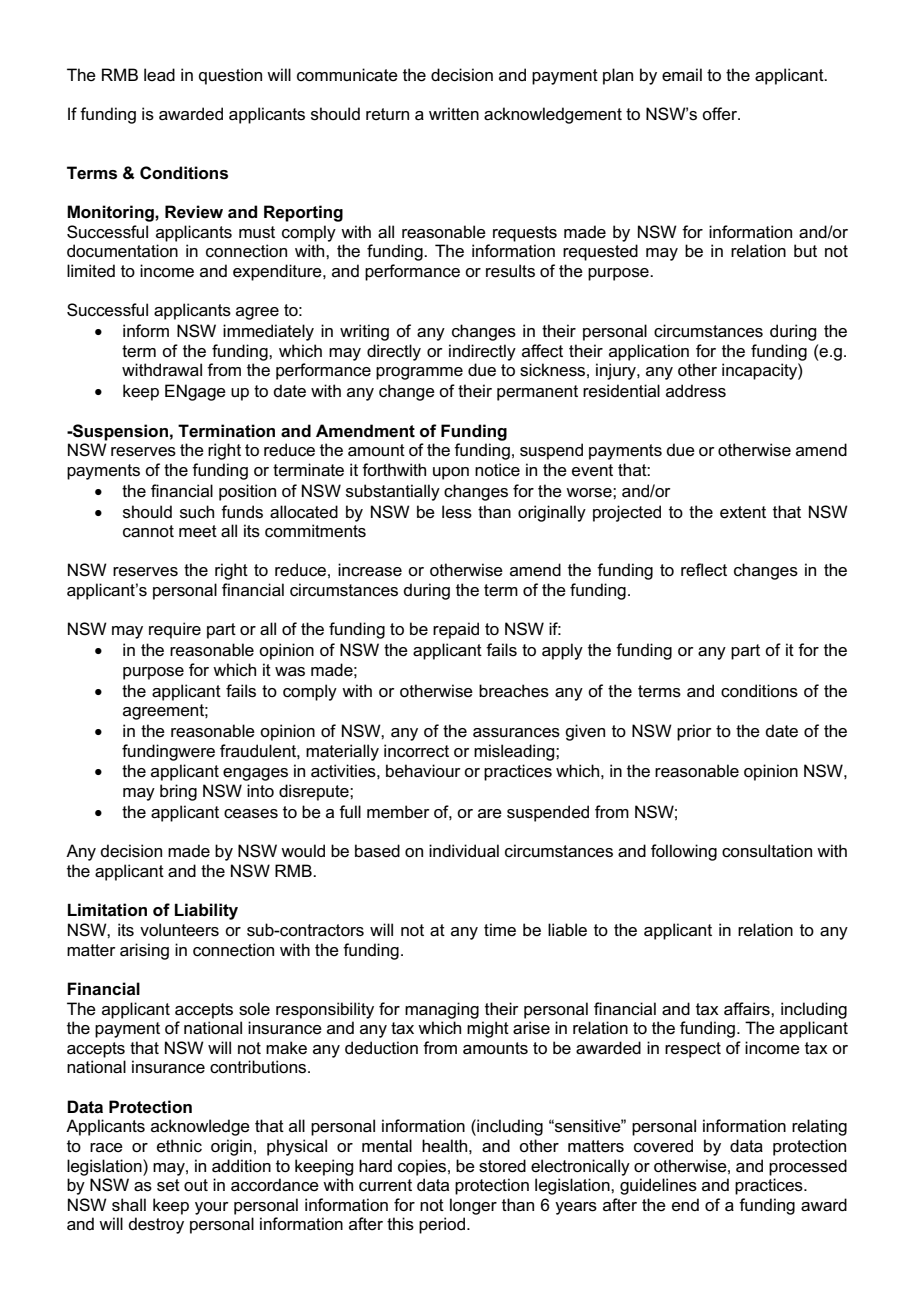  What do you see at coordinates (720, 114) in the screenshot?
I see `offer` at bounding box center [720, 114].
